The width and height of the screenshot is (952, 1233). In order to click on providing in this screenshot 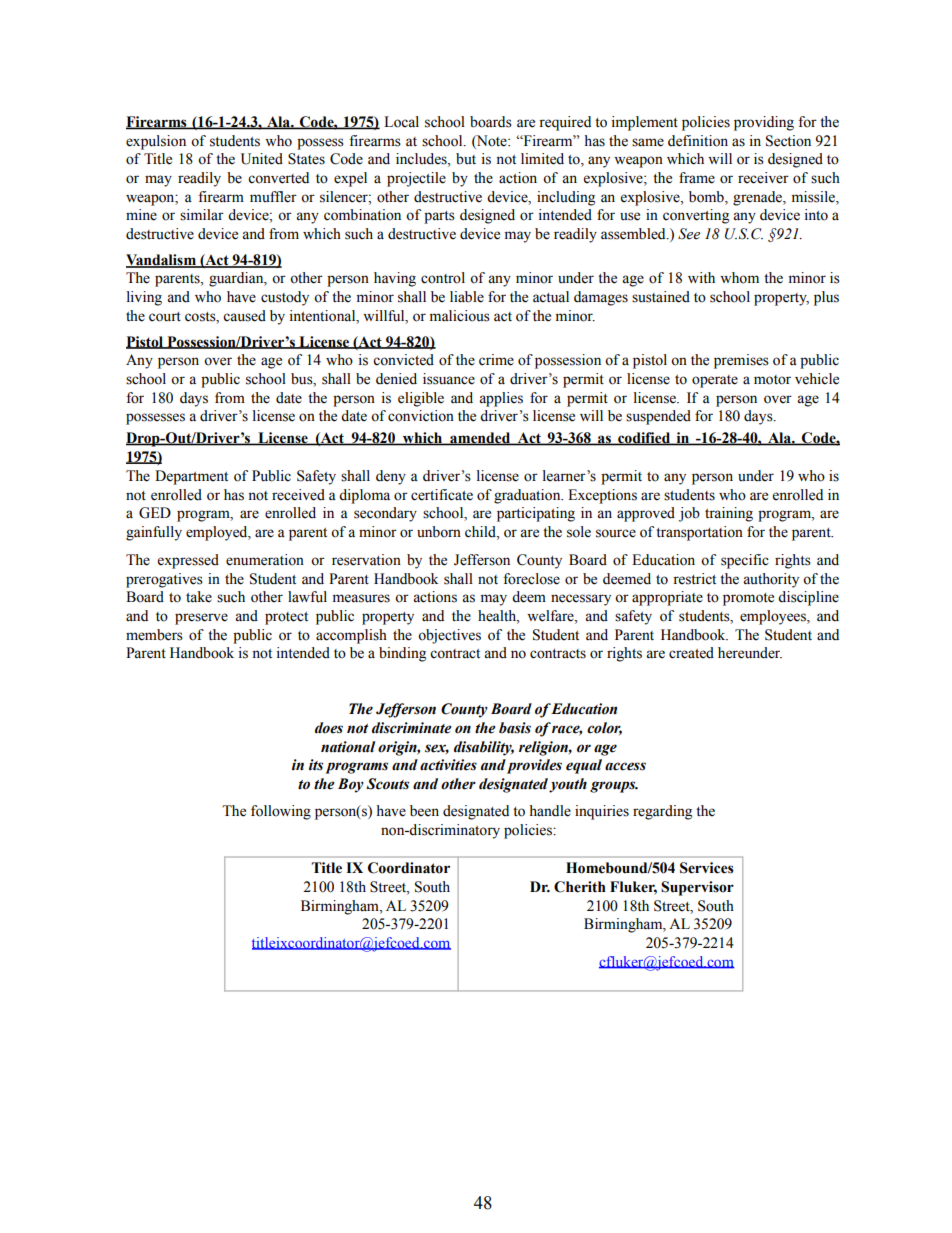, I will do `click(764, 123)`.
